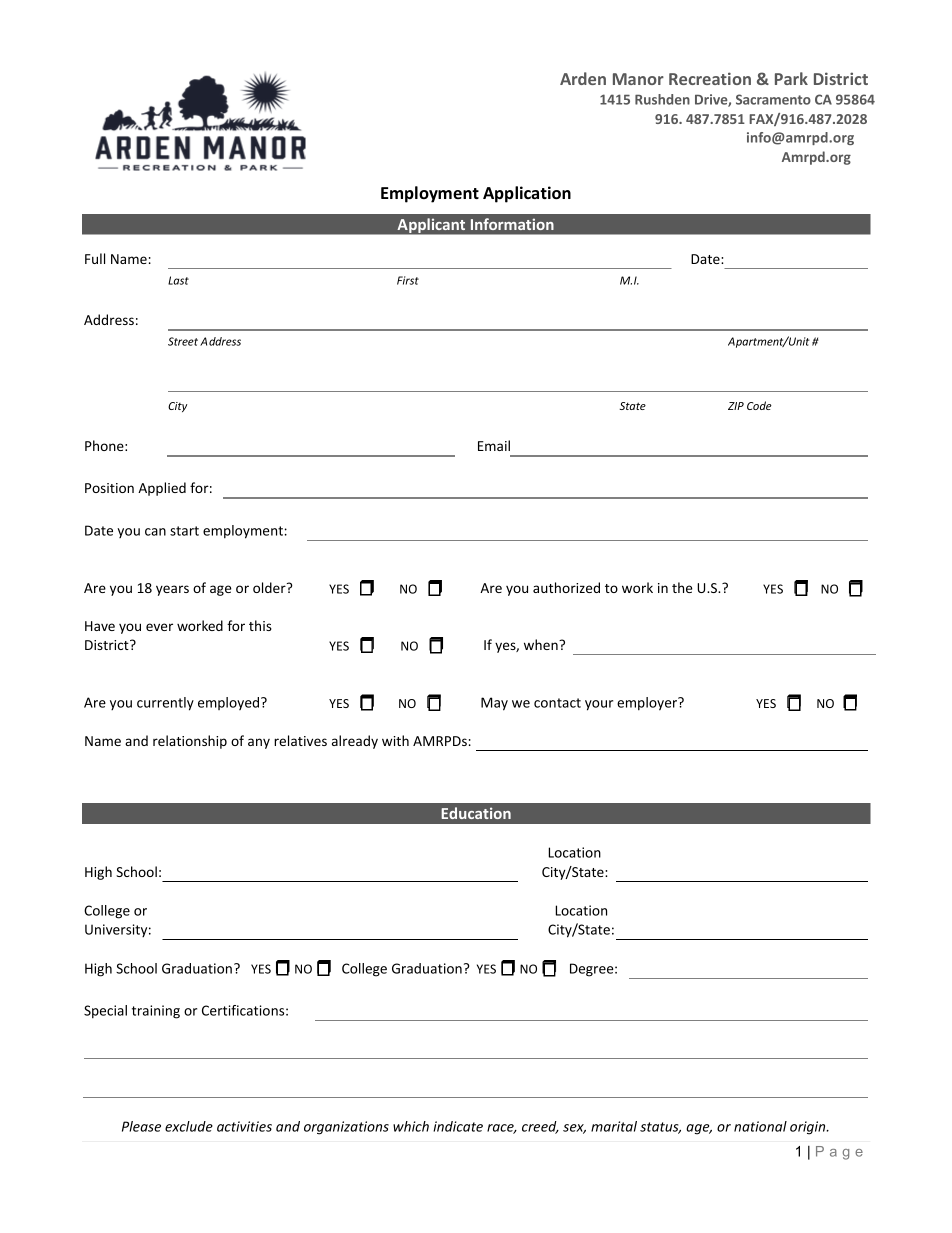 The width and height of the document is (952, 1233). I want to click on national, so click(760, 1126).
